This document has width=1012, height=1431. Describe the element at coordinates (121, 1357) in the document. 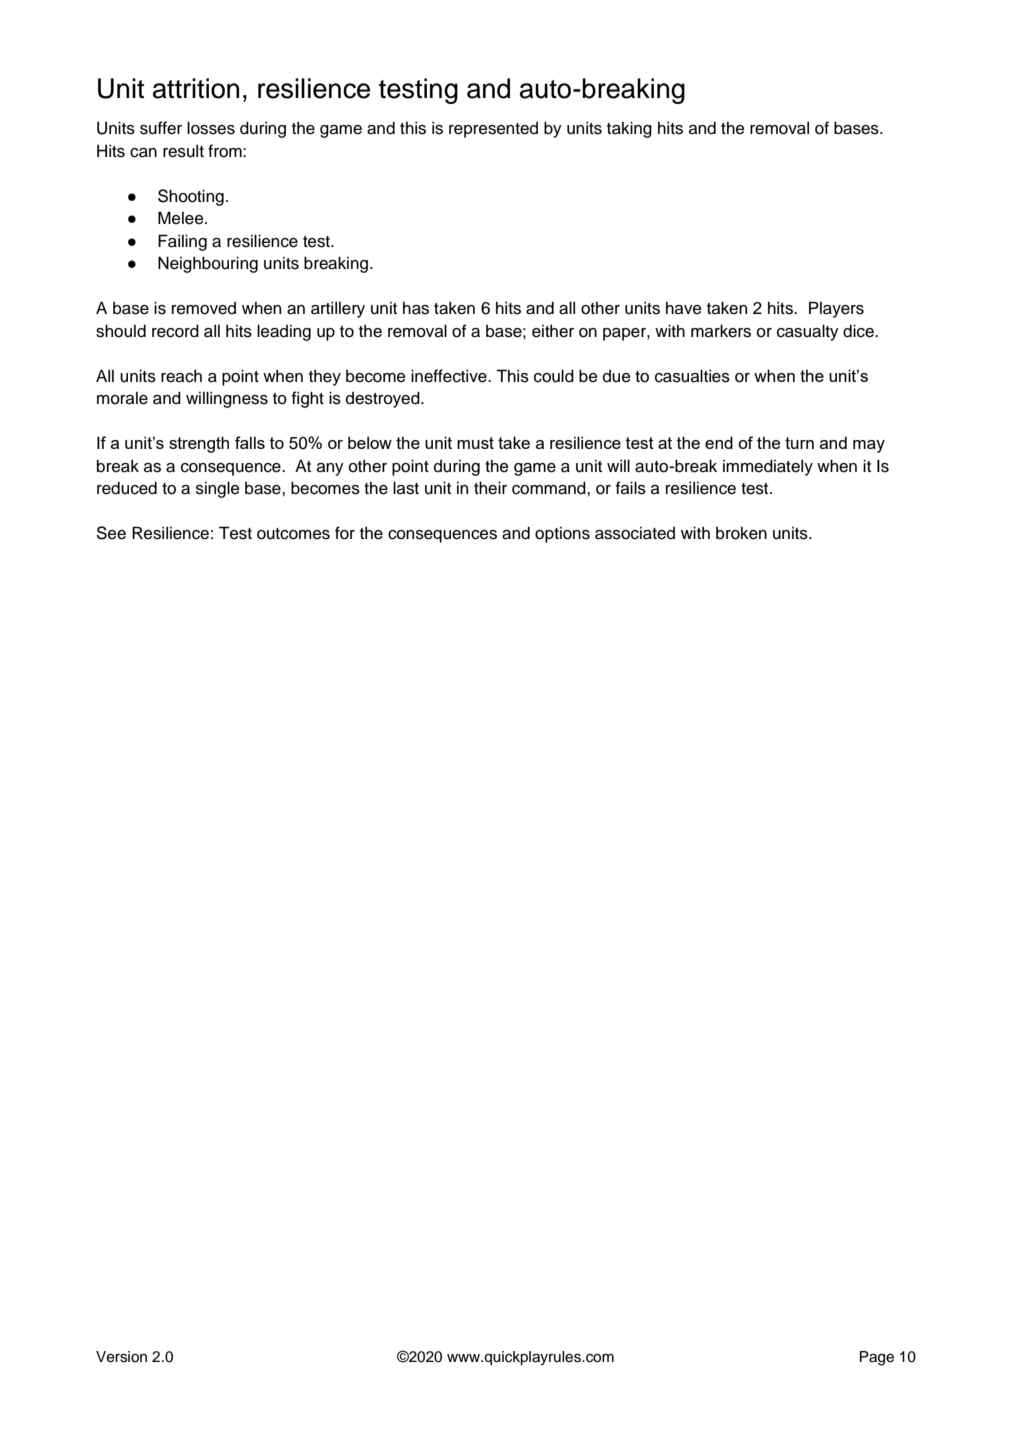

I see `Version` at that location.
